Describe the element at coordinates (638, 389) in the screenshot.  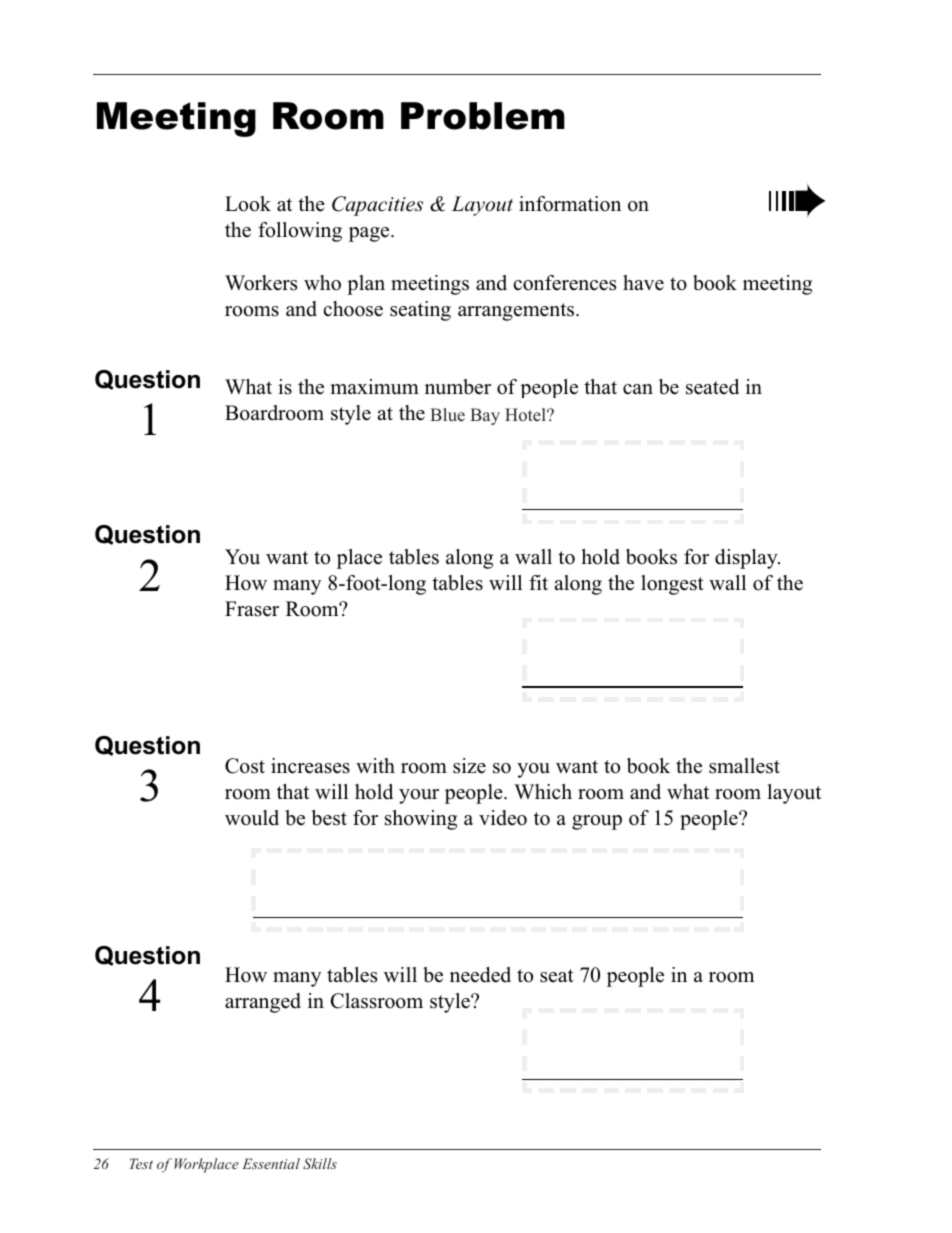
I see `can` at that location.
